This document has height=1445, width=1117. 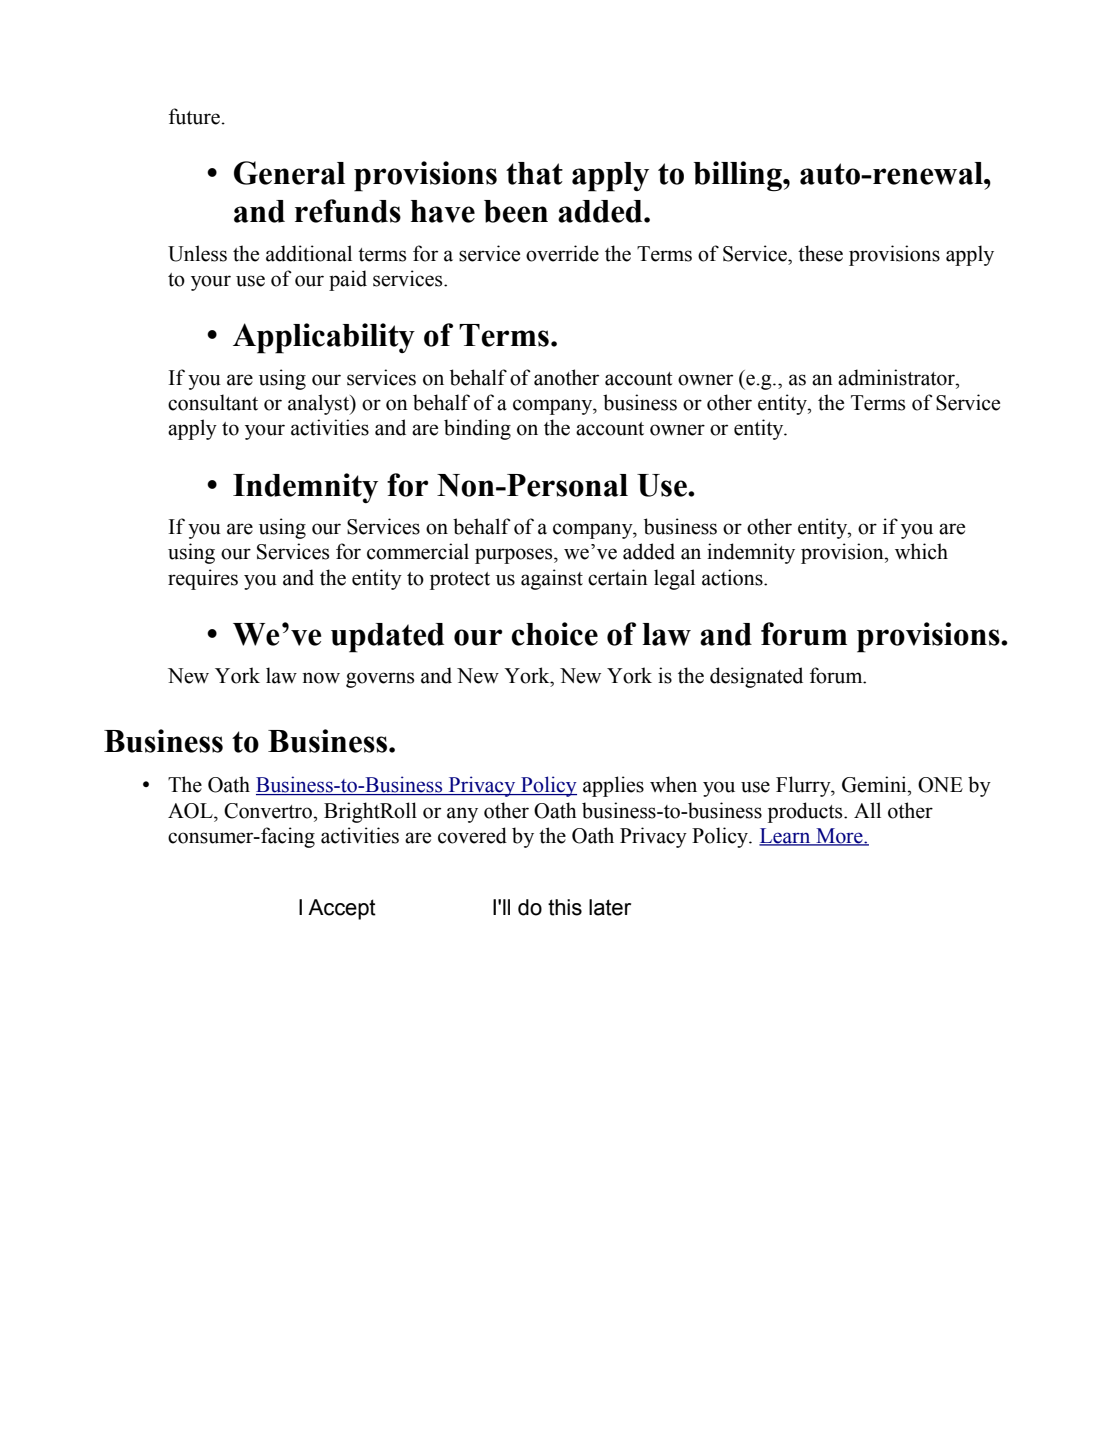 I want to click on which, so click(x=921, y=551).
